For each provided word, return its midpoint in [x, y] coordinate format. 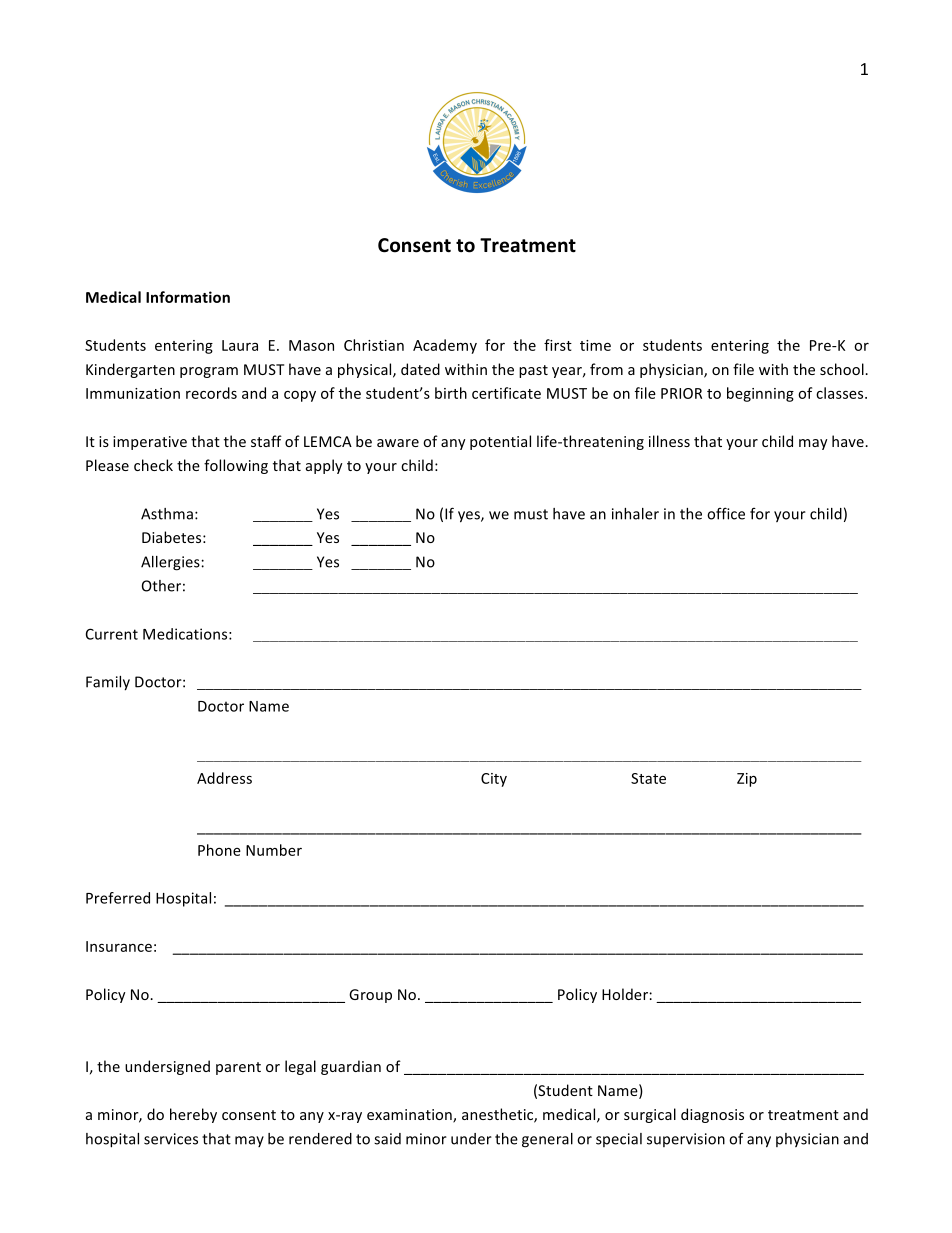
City [494, 780]
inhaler [635, 514]
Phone [219, 850]
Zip [747, 780]
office [726, 513]
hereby [193, 1115]
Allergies [171, 563]
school [843, 369]
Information [188, 297]
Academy [445, 346]
